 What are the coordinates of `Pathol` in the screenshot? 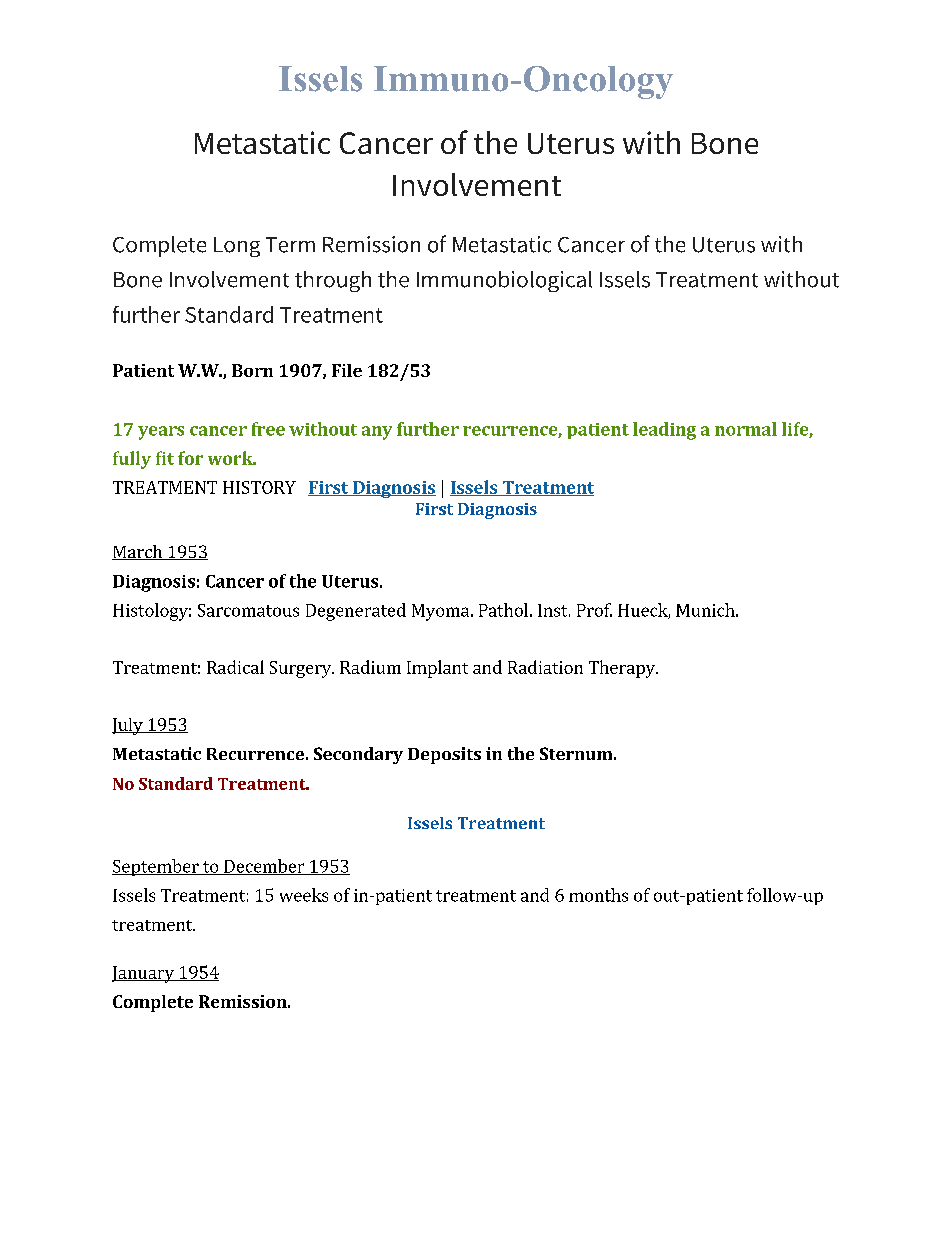 It's located at (503, 610).
